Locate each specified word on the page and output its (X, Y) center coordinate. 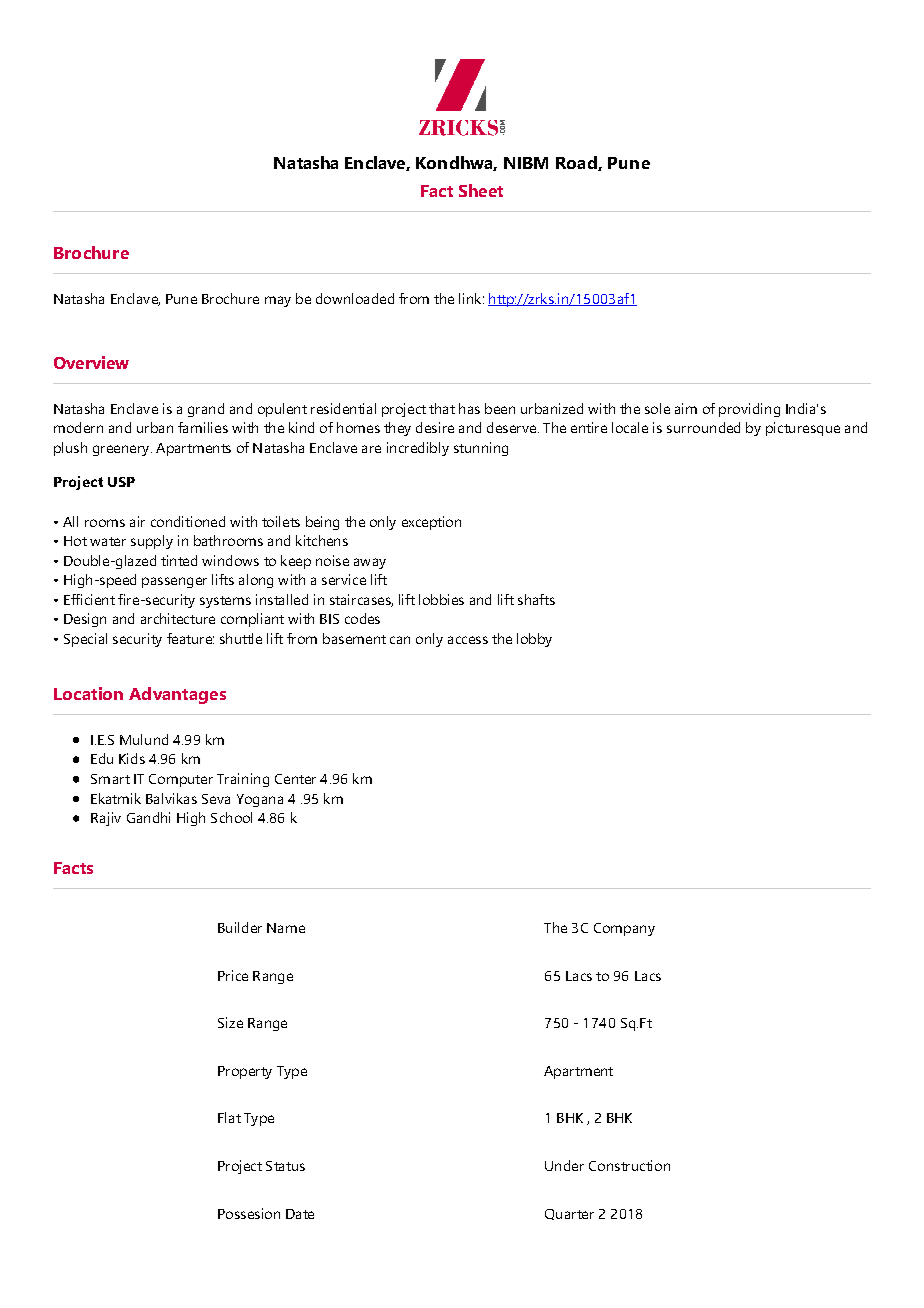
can (400, 640)
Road (577, 163)
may (278, 301)
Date (300, 1214)
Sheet (481, 190)
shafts (536, 599)
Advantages (177, 695)
